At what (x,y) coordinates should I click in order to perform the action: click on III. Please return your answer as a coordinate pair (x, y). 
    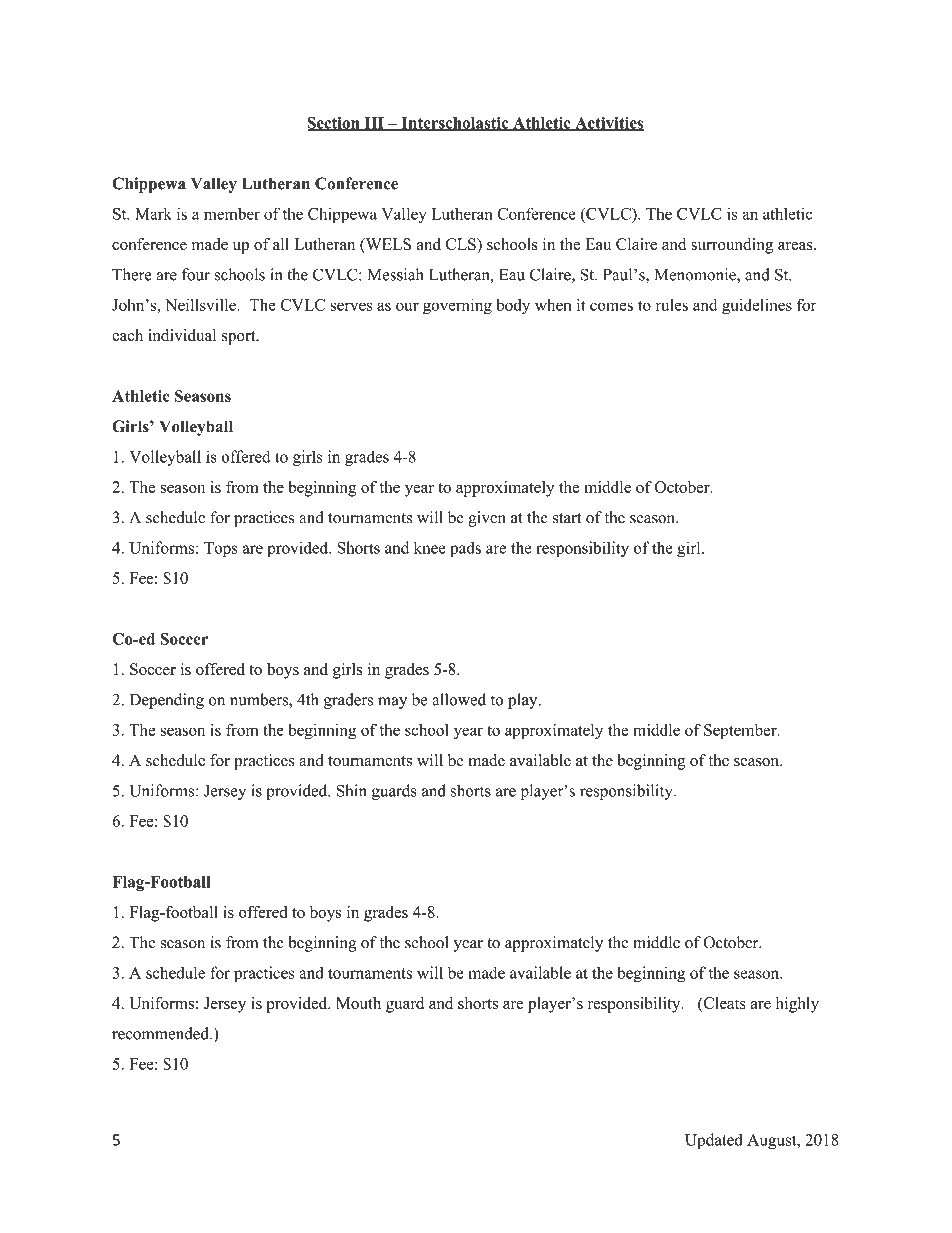
    Looking at the image, I should click on (374, 124).
